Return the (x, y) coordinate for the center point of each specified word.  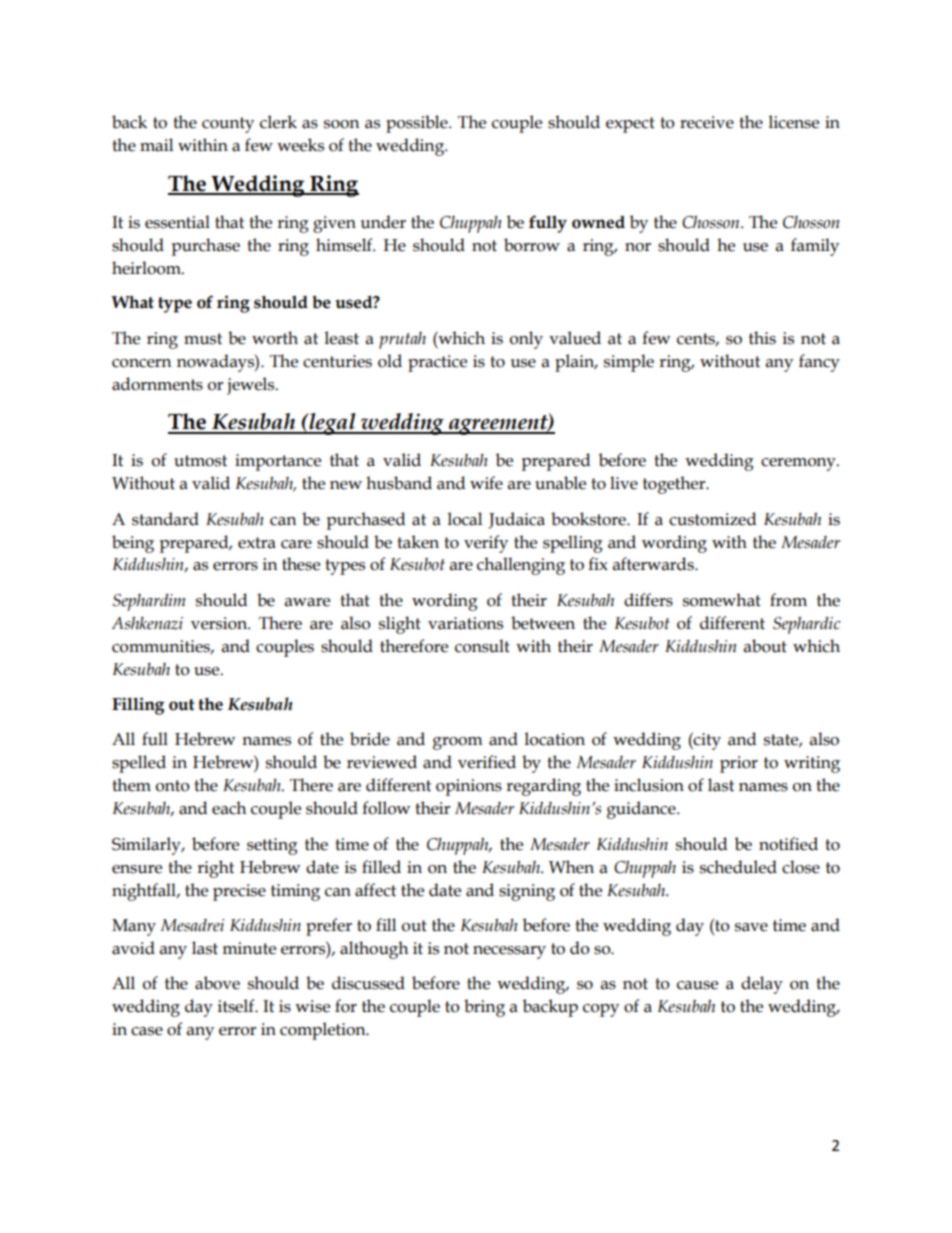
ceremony (799, 464)
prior (739, 764)
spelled (139, 764)
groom (458, 743)
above (217, 983)
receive (707, 122)
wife (486, 483)
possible (418, 124)
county (228, 125)
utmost (200, 461)
